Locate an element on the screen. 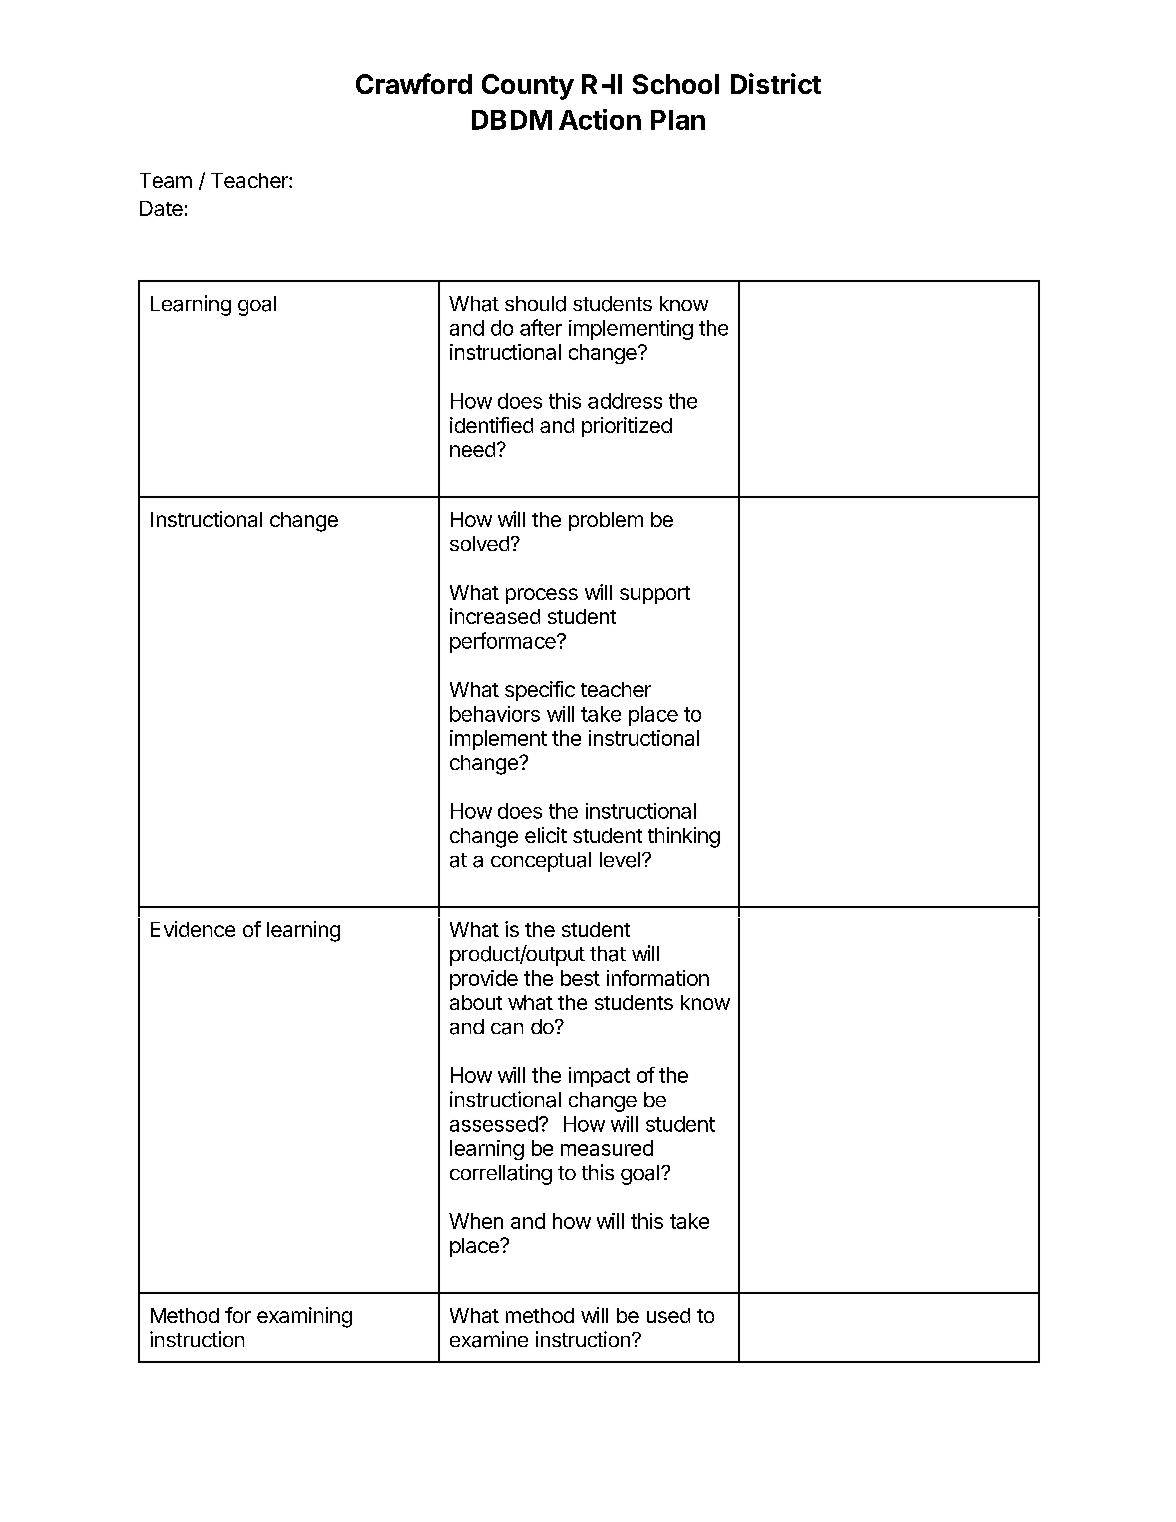 This screenshot has height=1522, width=1176. examining is located at coordinates (304, 1317).
